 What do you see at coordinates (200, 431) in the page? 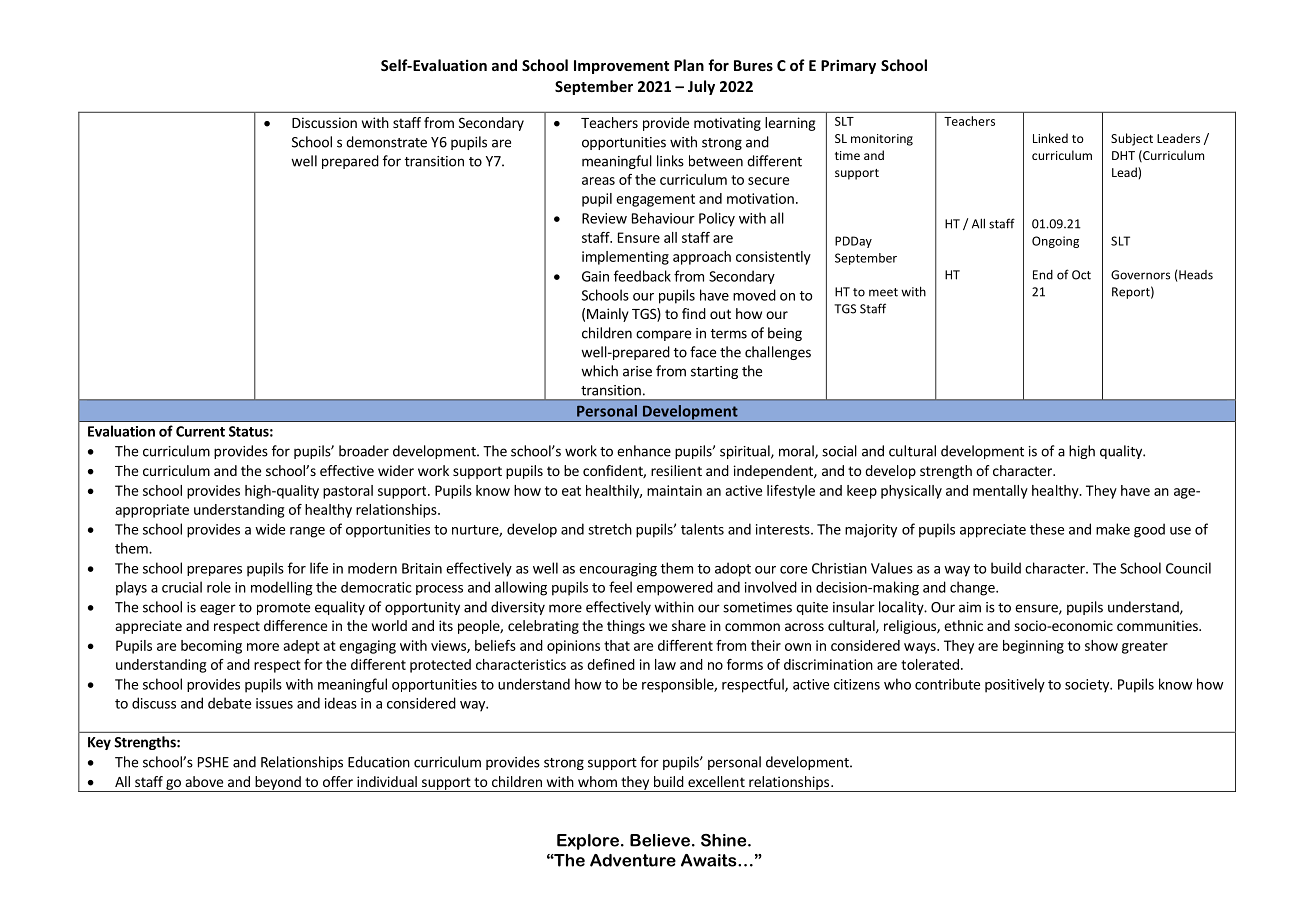
I see `Current` at bounding box center [200, 431].
